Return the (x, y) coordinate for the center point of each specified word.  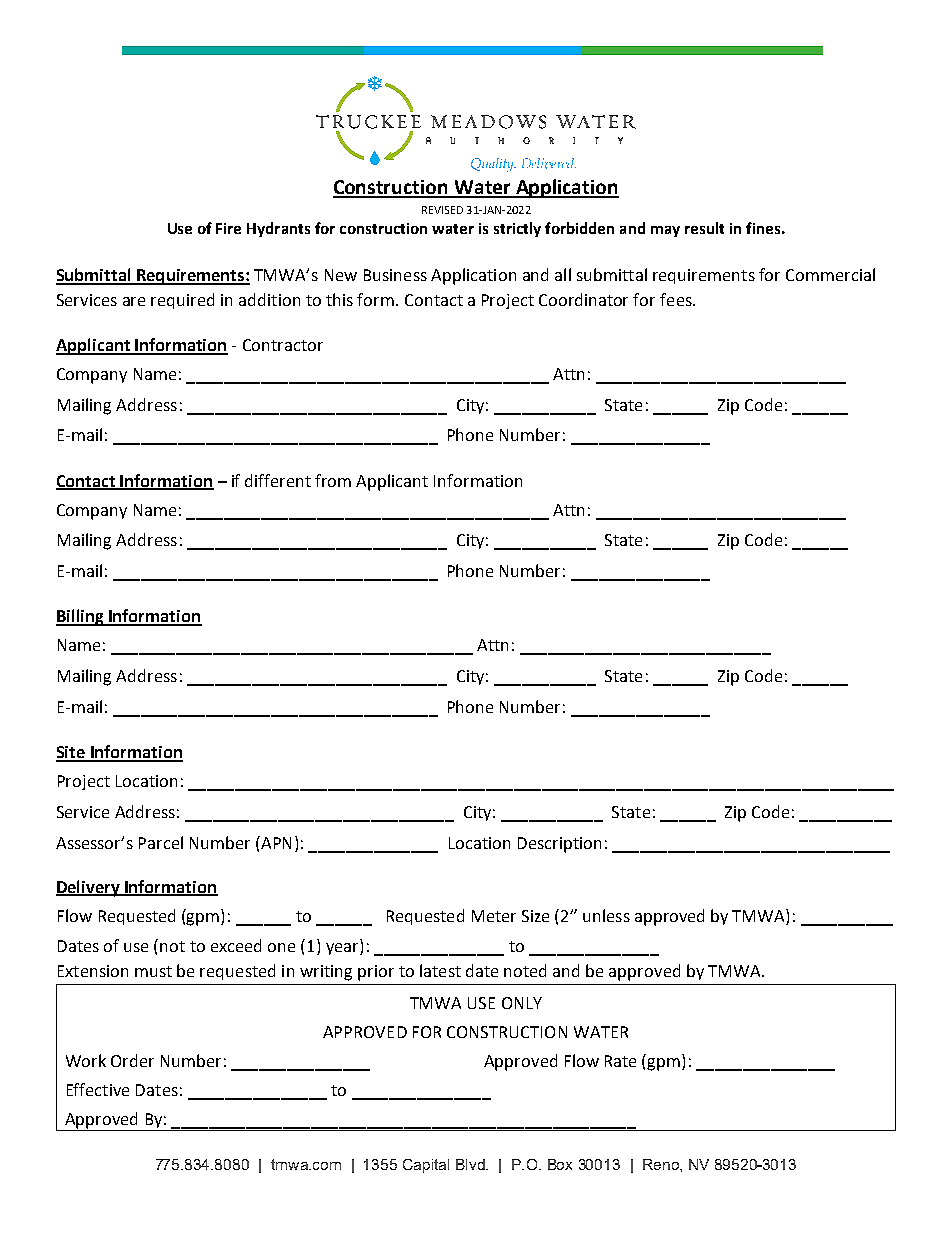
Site (71, 753)
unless (606, 915)
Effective (98, 1089)
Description (559, 845)
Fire (228, 228)
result (704, 228)
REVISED (442, 210)
